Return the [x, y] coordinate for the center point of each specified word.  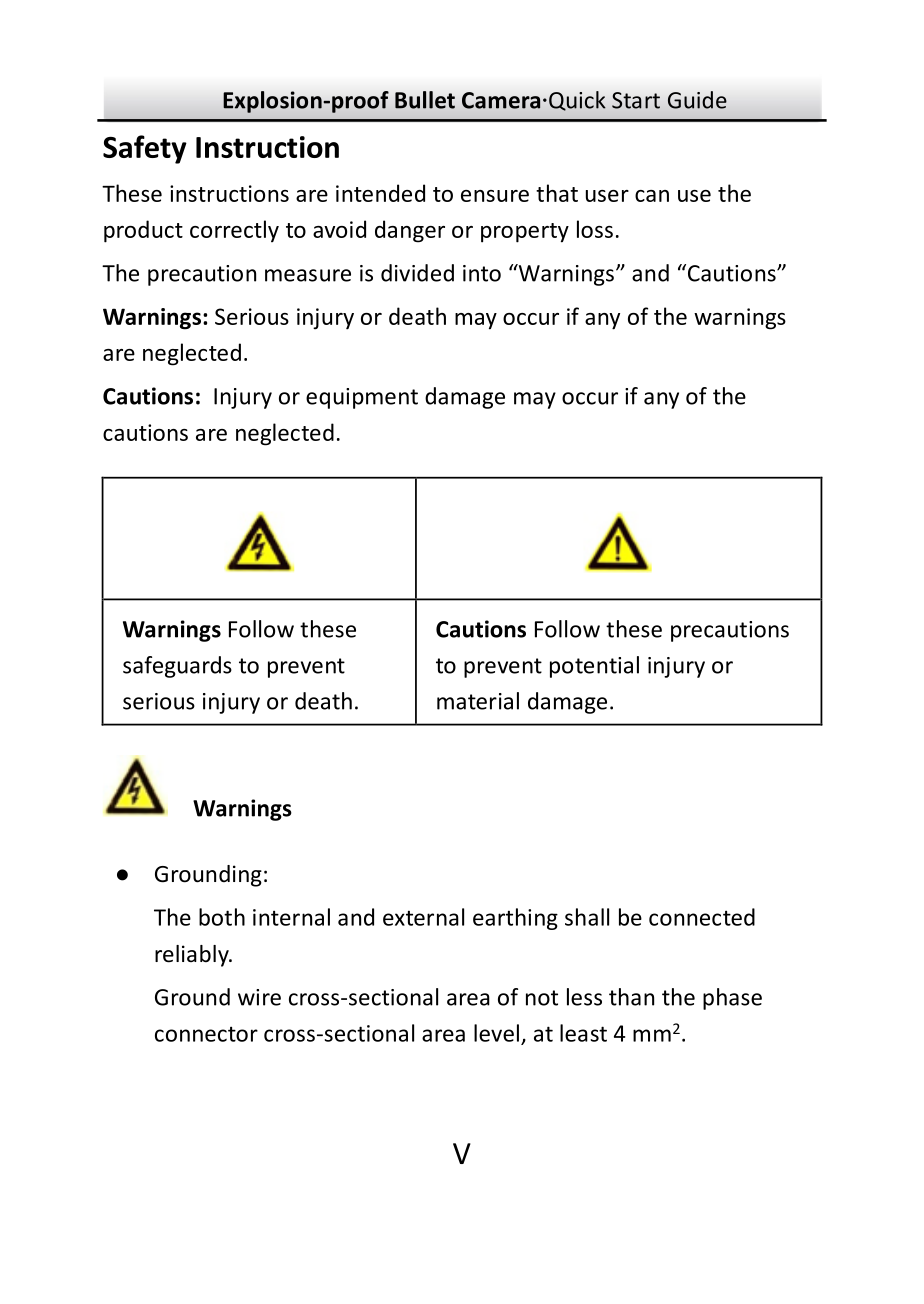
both [222, 917]
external [423, 917]
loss [595, 229]
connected [702, 917]
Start [636, 100]
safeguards [177, 667]
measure [308, 275]
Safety [145, 149]
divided [417, 273]
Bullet [425, 100]
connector [206, 1034]
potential [594, 667]
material [478, 701]
